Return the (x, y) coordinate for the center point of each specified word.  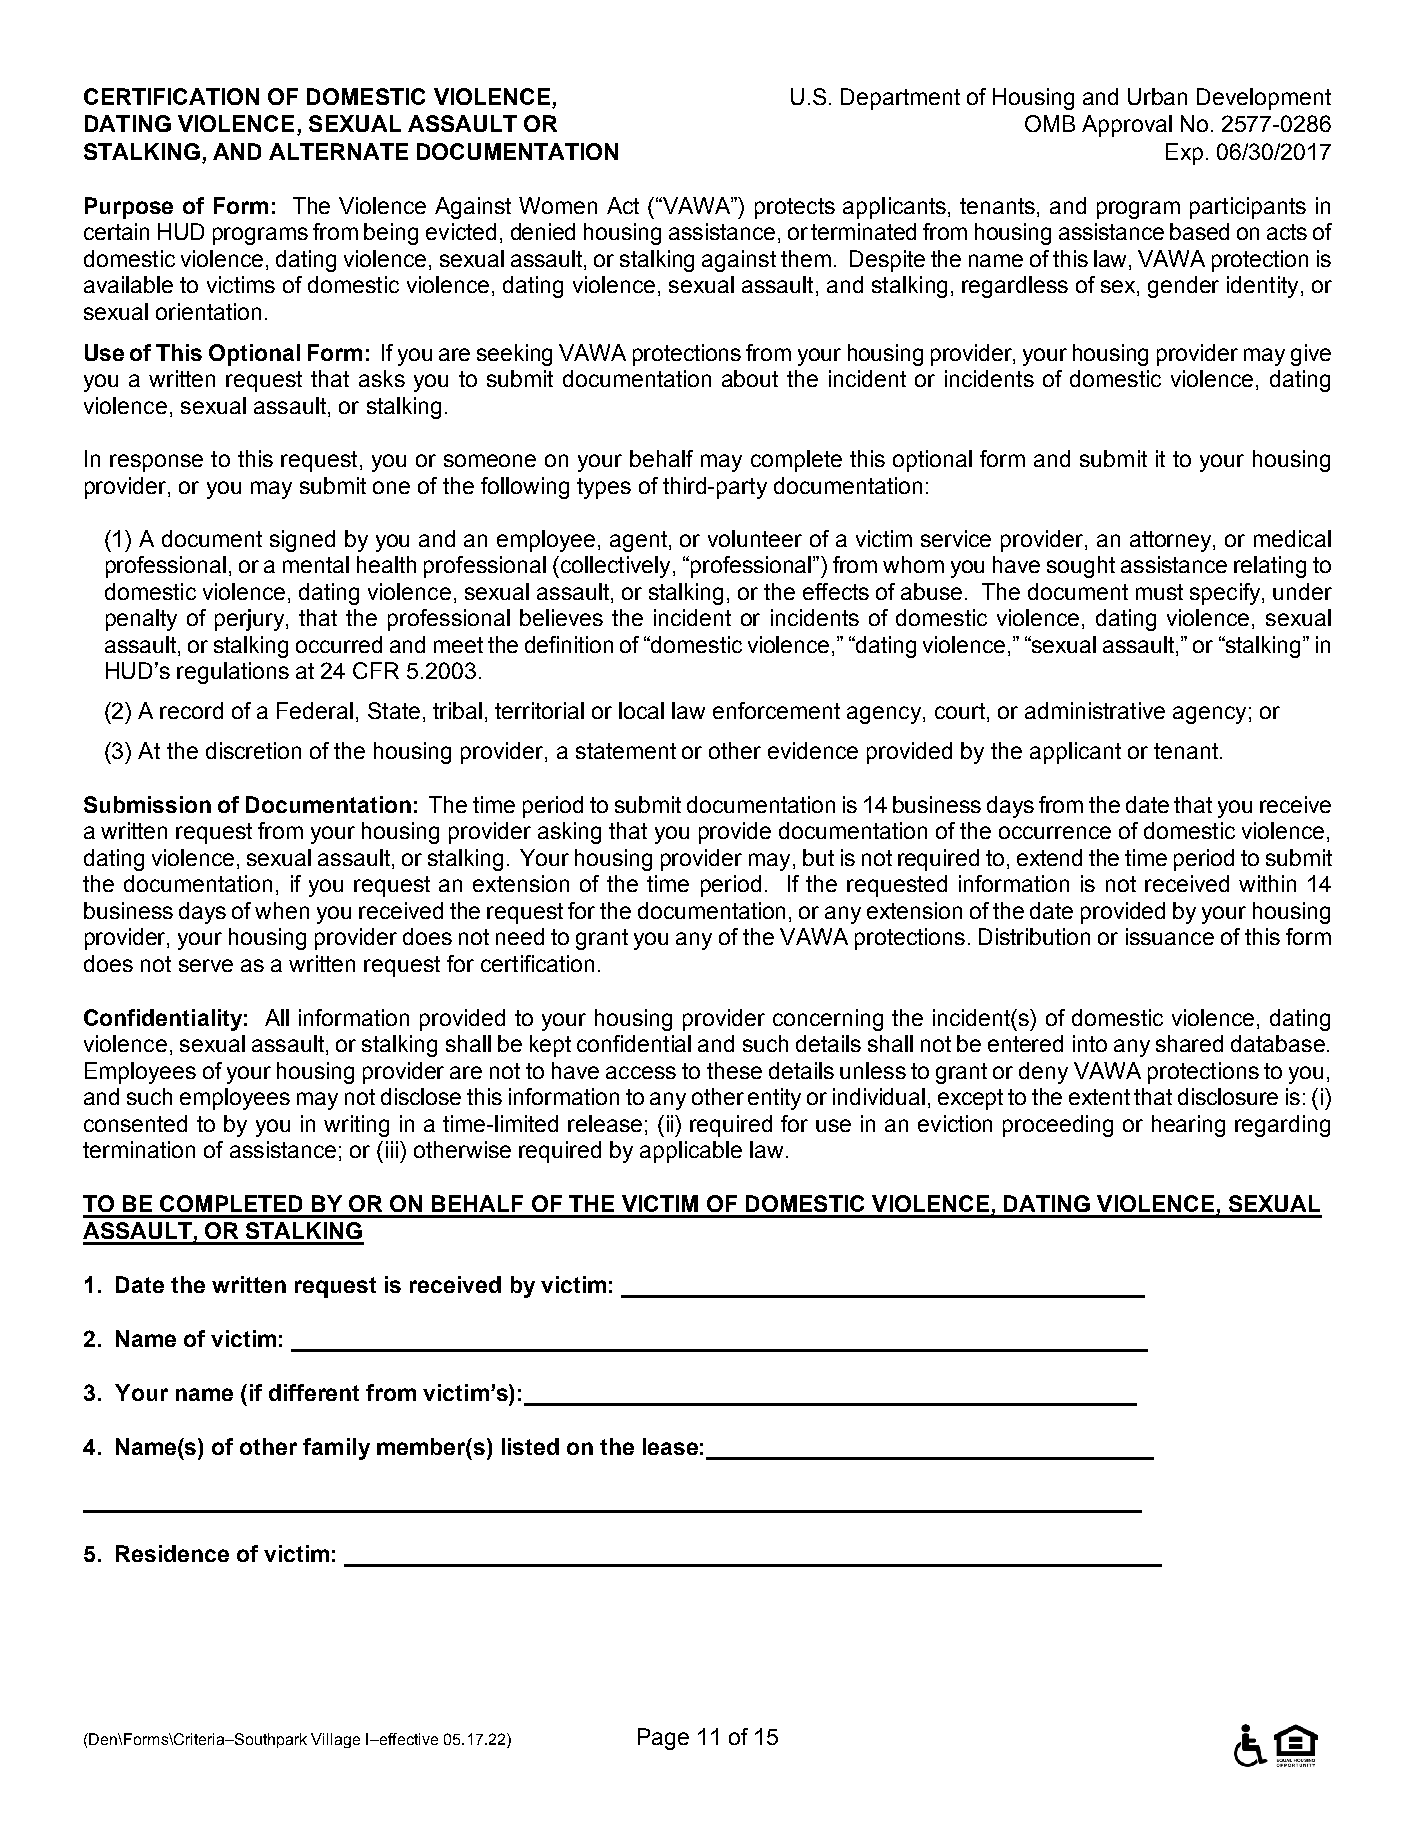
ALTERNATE (338, 151)
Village (335, 1740)
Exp (1184, 154)
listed (530, 1446)
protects (795, 208)
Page (663, 1739)
